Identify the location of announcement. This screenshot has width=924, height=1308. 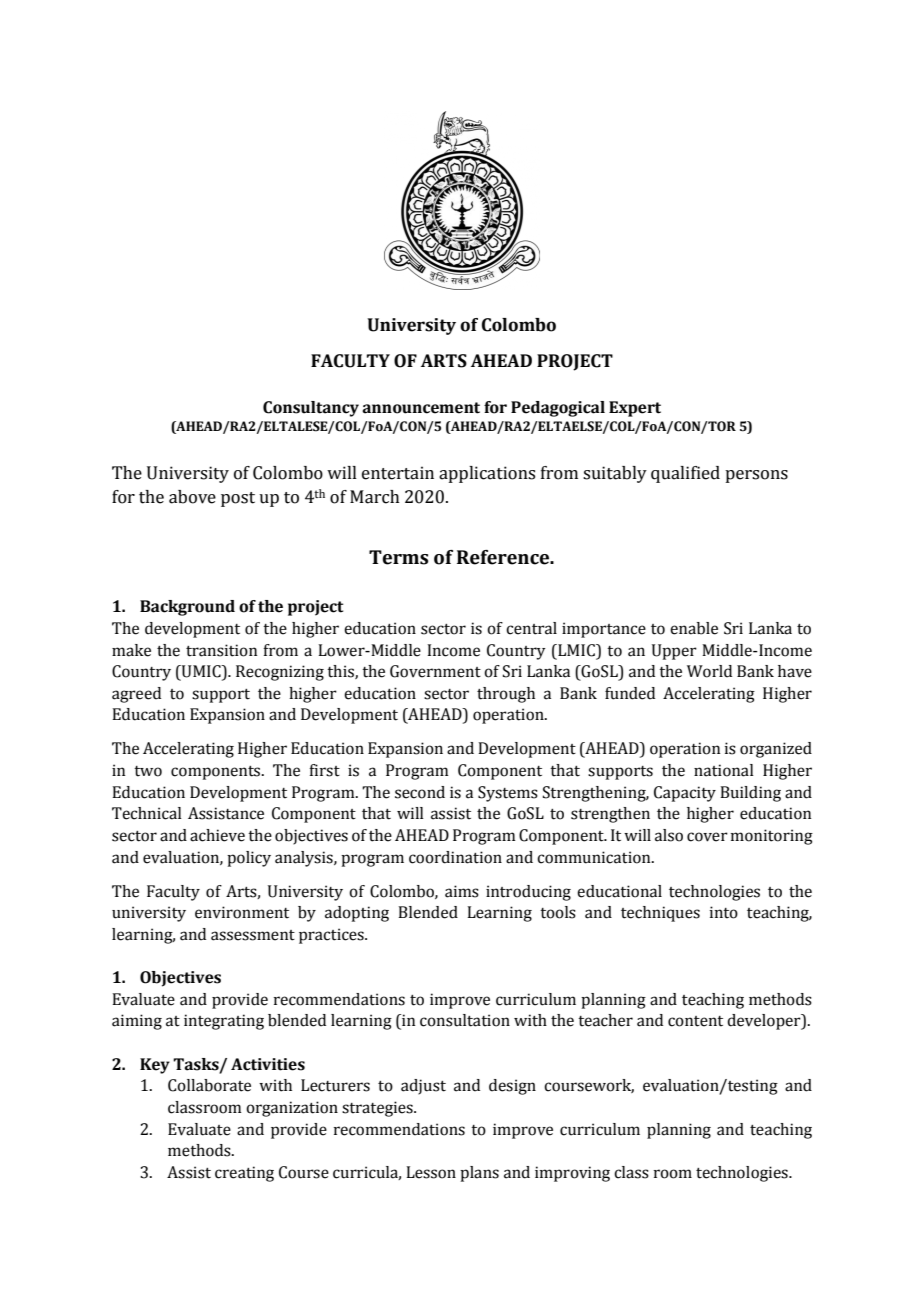
(421, 408).
